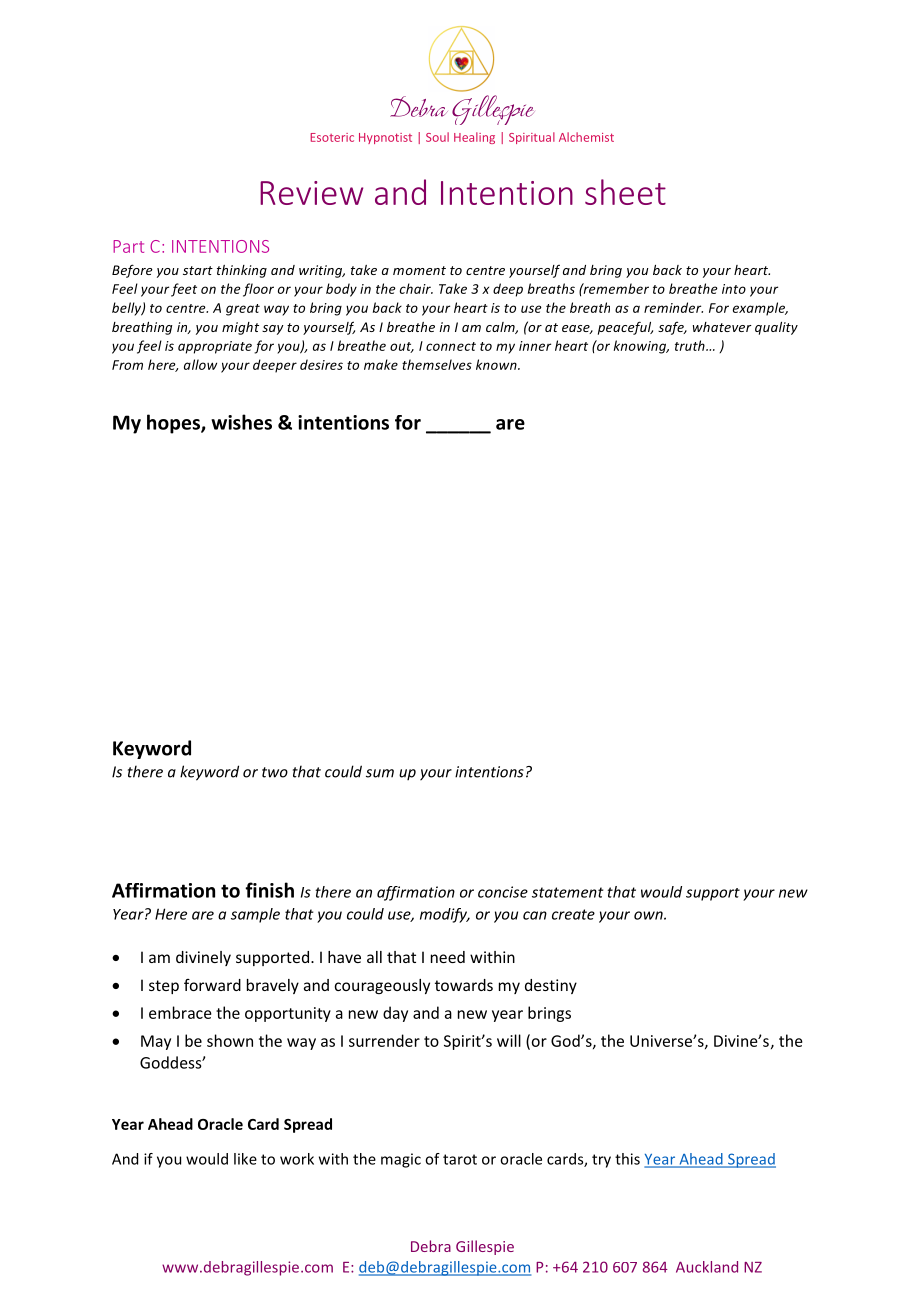 The height and width of the image is (1308, 924). I want to click on tarot, so click(460, 1159).
